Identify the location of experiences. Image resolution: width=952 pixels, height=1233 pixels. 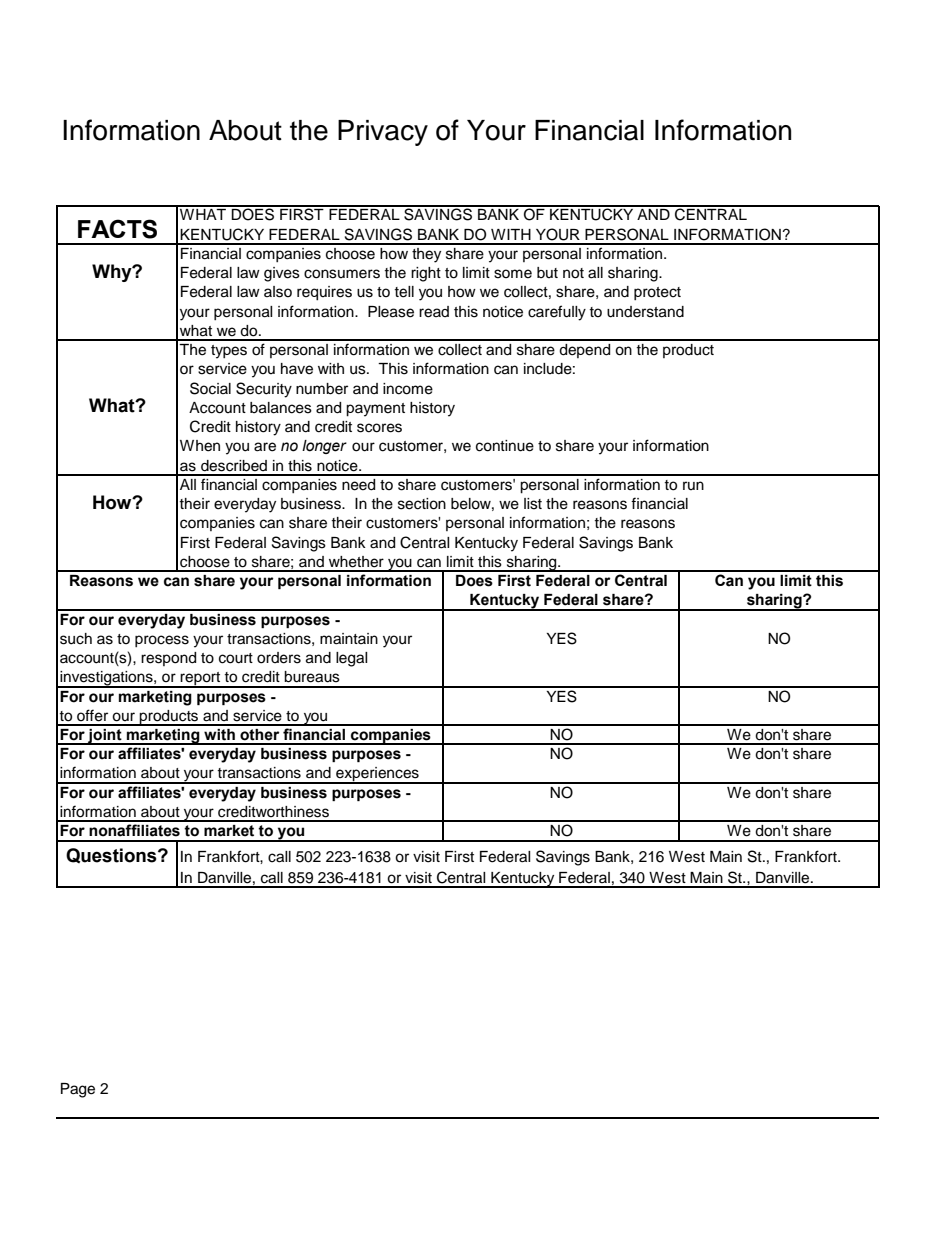
(377, 775).
